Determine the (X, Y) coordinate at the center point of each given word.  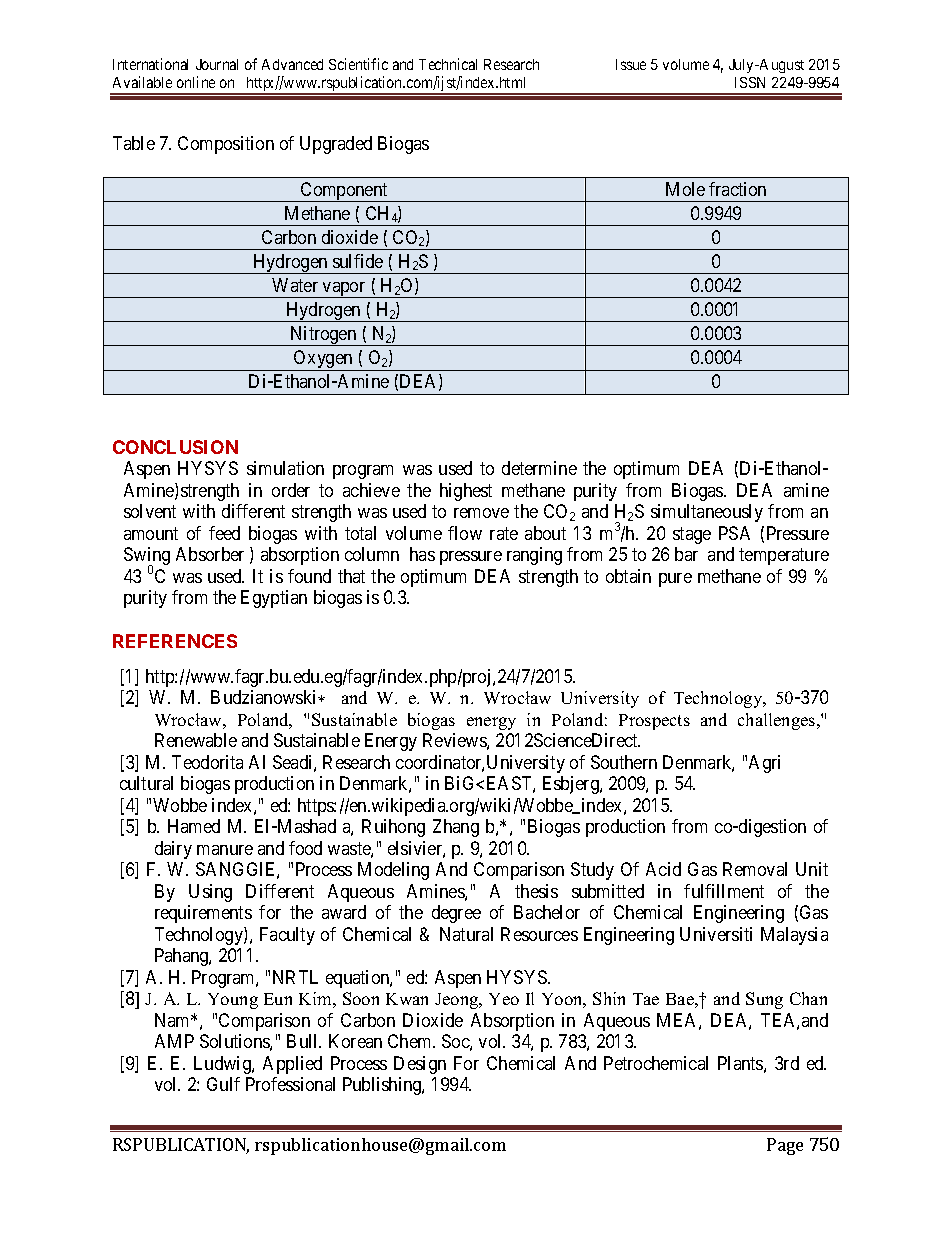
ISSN (750, 82)
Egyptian (274, 599)
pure (675, 580)
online (196, 82)
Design (420, 1065)
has (422, 554)
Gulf (223, 1084)
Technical (448, 64)
